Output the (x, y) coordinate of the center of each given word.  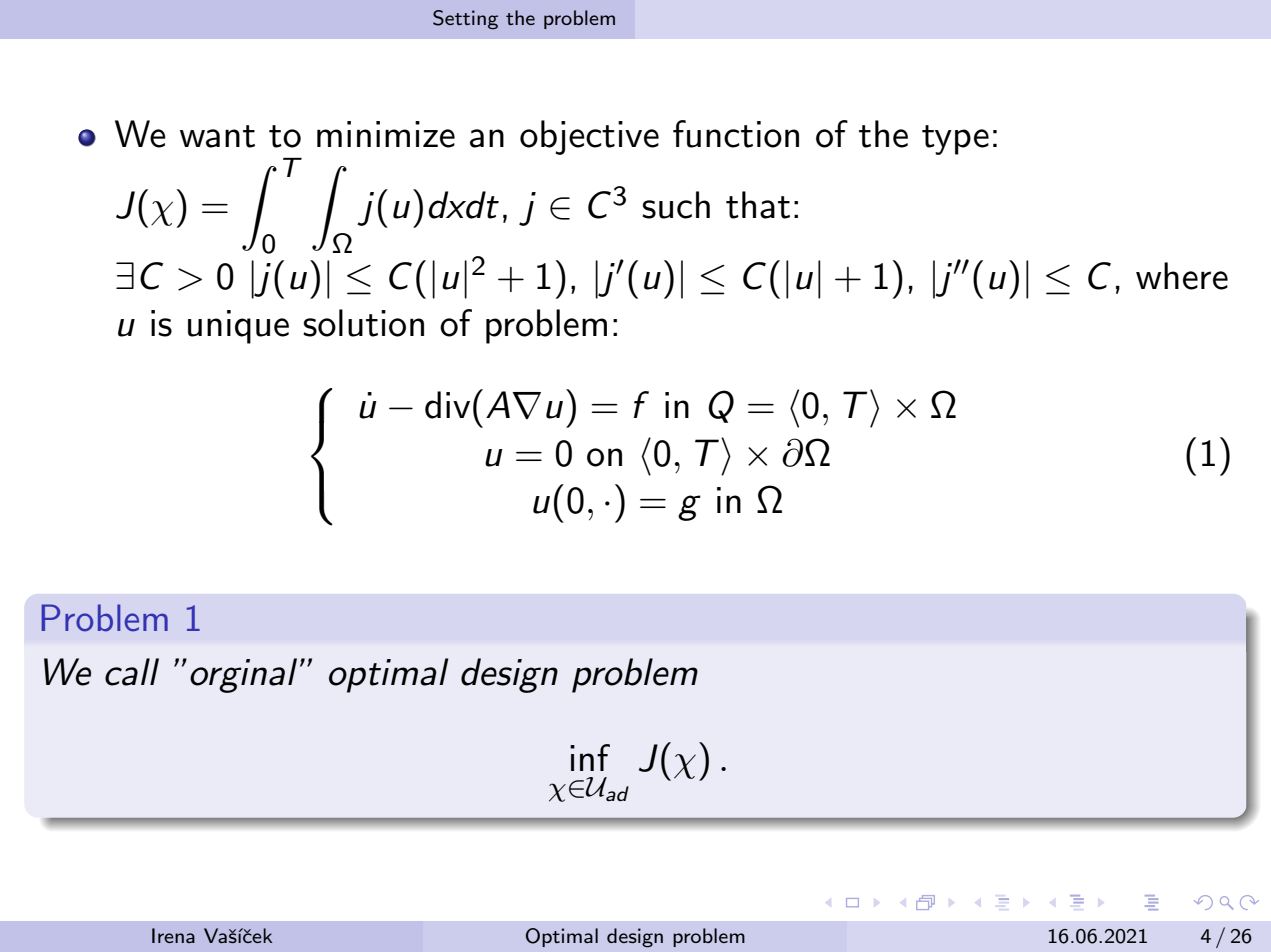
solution (363, 323)
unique (238, 327)
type (955, 140)
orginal (243, 675)
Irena (173, 935)
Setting (465, 20)
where (1182, 276)
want (217, 136)
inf (590, 757)
